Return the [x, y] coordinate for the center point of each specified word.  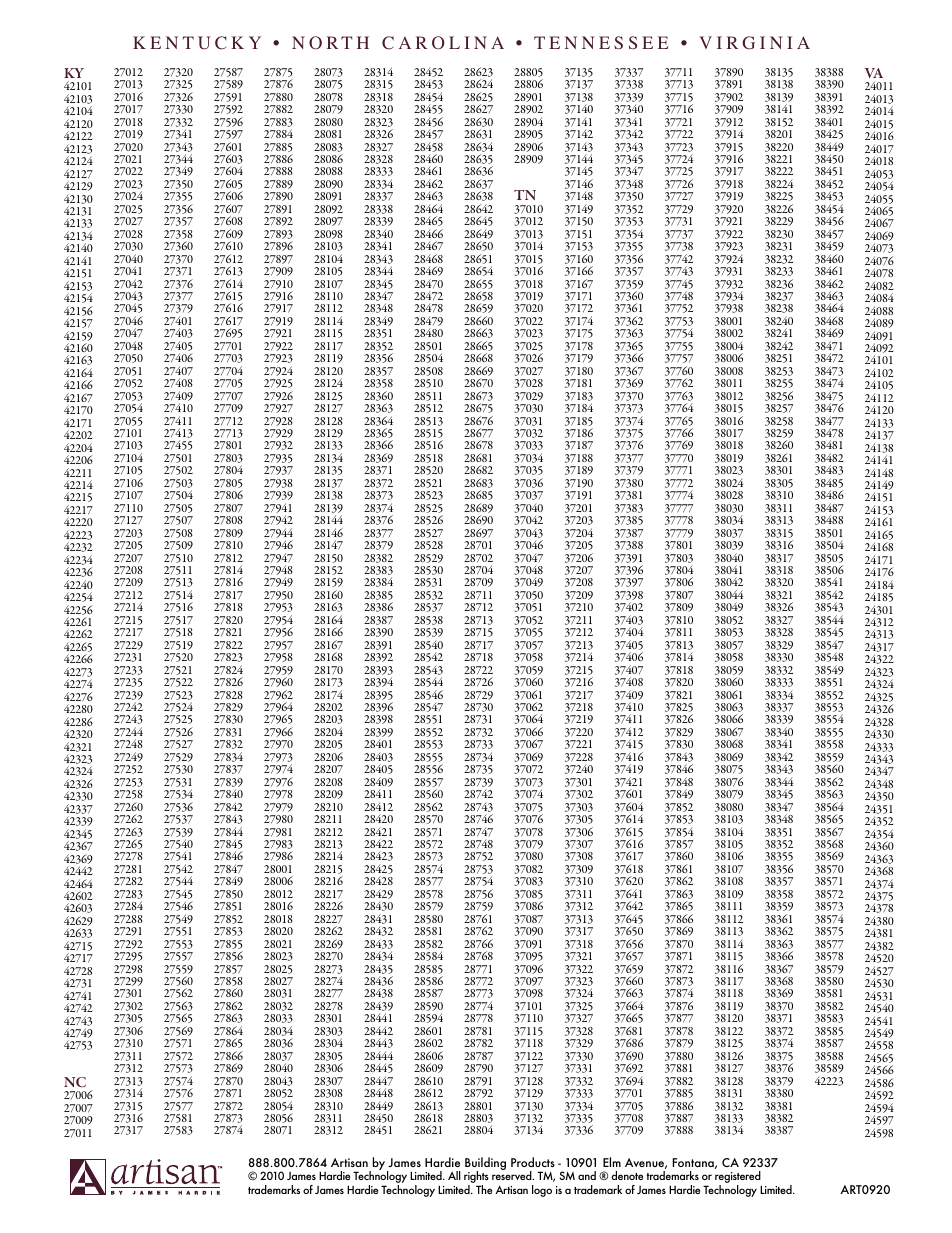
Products [533, 1162]
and [587, 1175]
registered [738, 1178]
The [484, 1189]
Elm [612, 1162]
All [454, 1175]
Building [485, 1165]
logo [542, 1191]
